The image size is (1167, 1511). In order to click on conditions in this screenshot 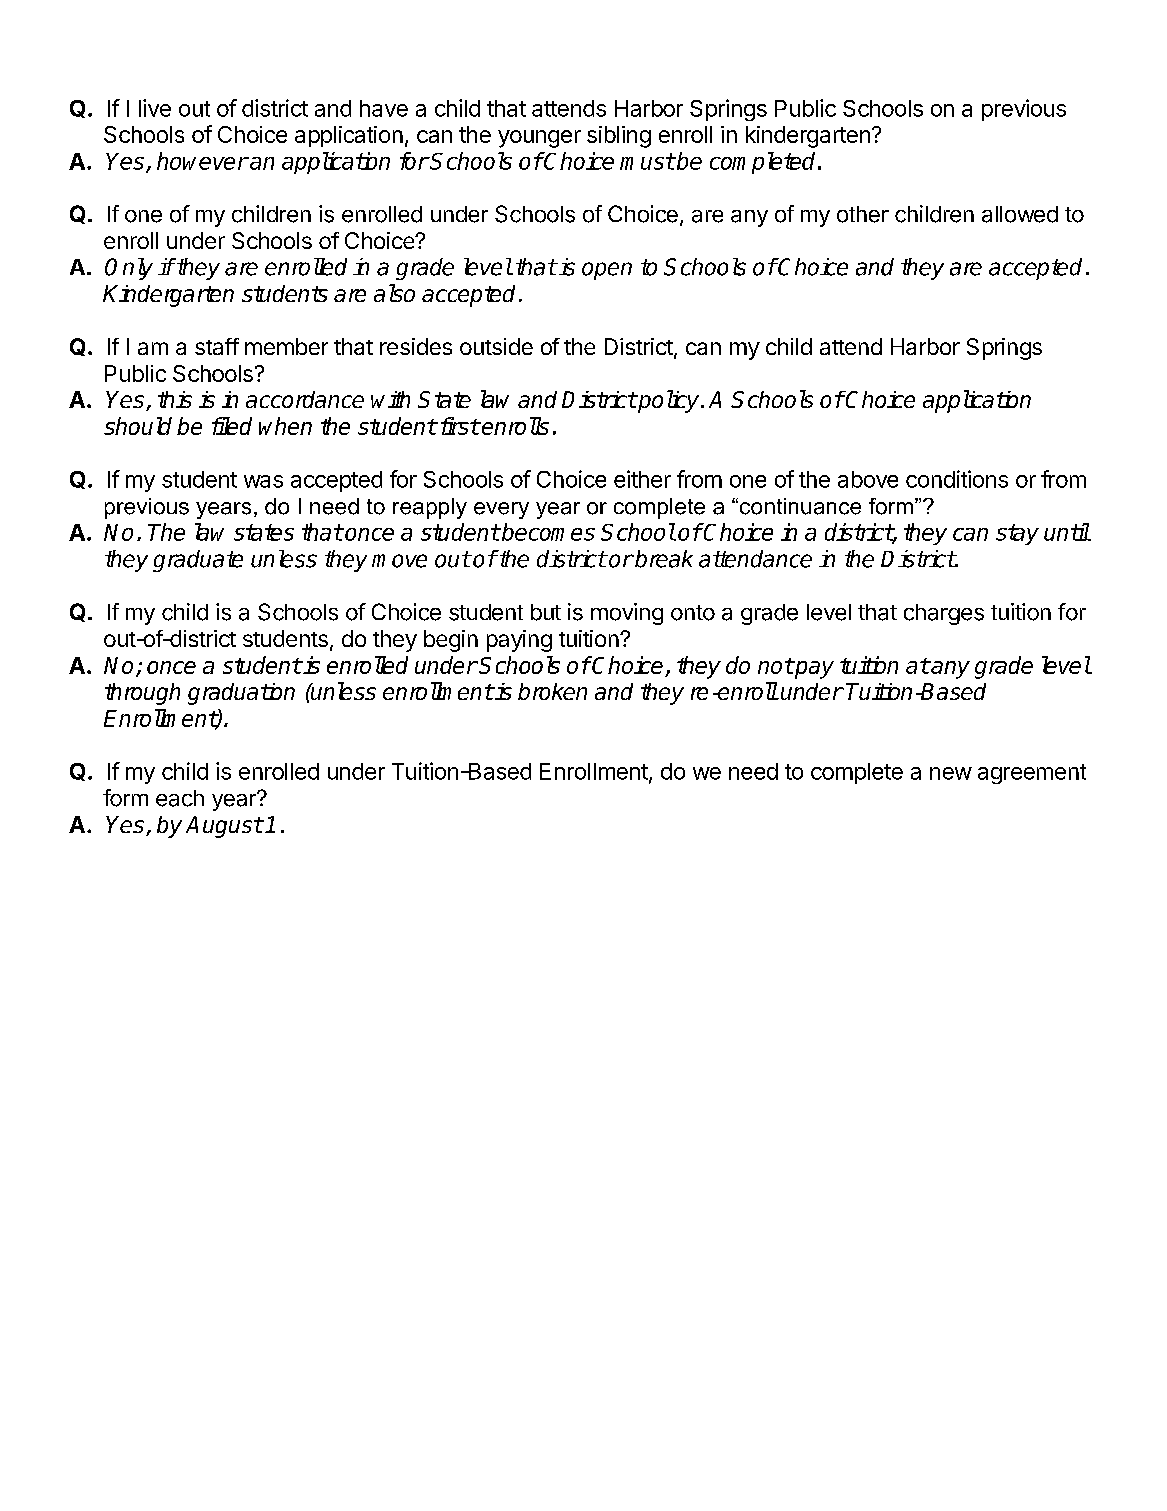, I will do `click(957, 479)`.
